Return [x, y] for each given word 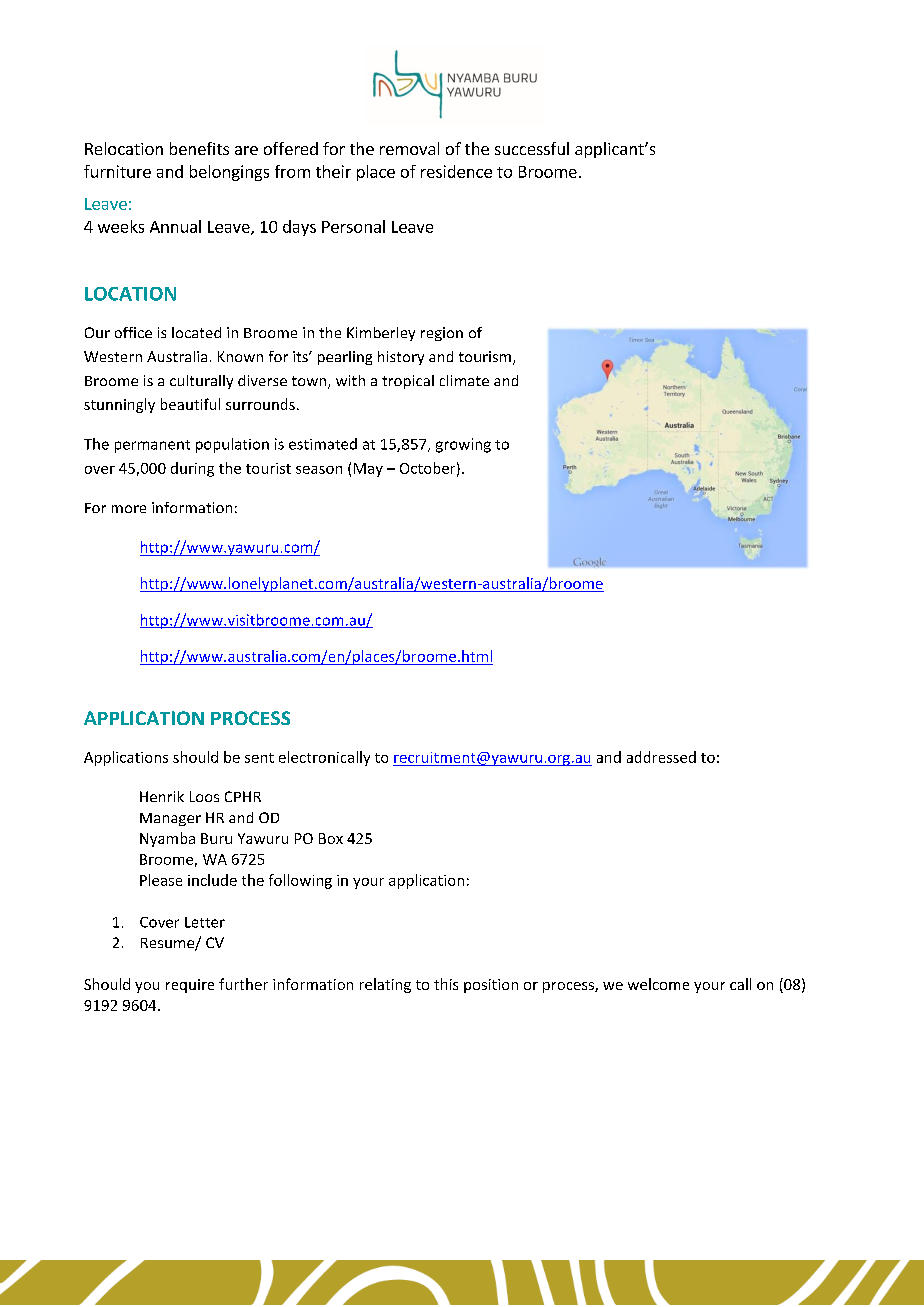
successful [532, 148]
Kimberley [381, 334]
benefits [199, 148]
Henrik [162, 796]
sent [259, 758]
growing [463, 445]
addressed [661, 757]
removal [409, 148]
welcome [658, 984]
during [192, 469]
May [368, 470]
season [319, 470]
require [190, 986]
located [196, 332]
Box [331, 838]
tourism [485, 356]
